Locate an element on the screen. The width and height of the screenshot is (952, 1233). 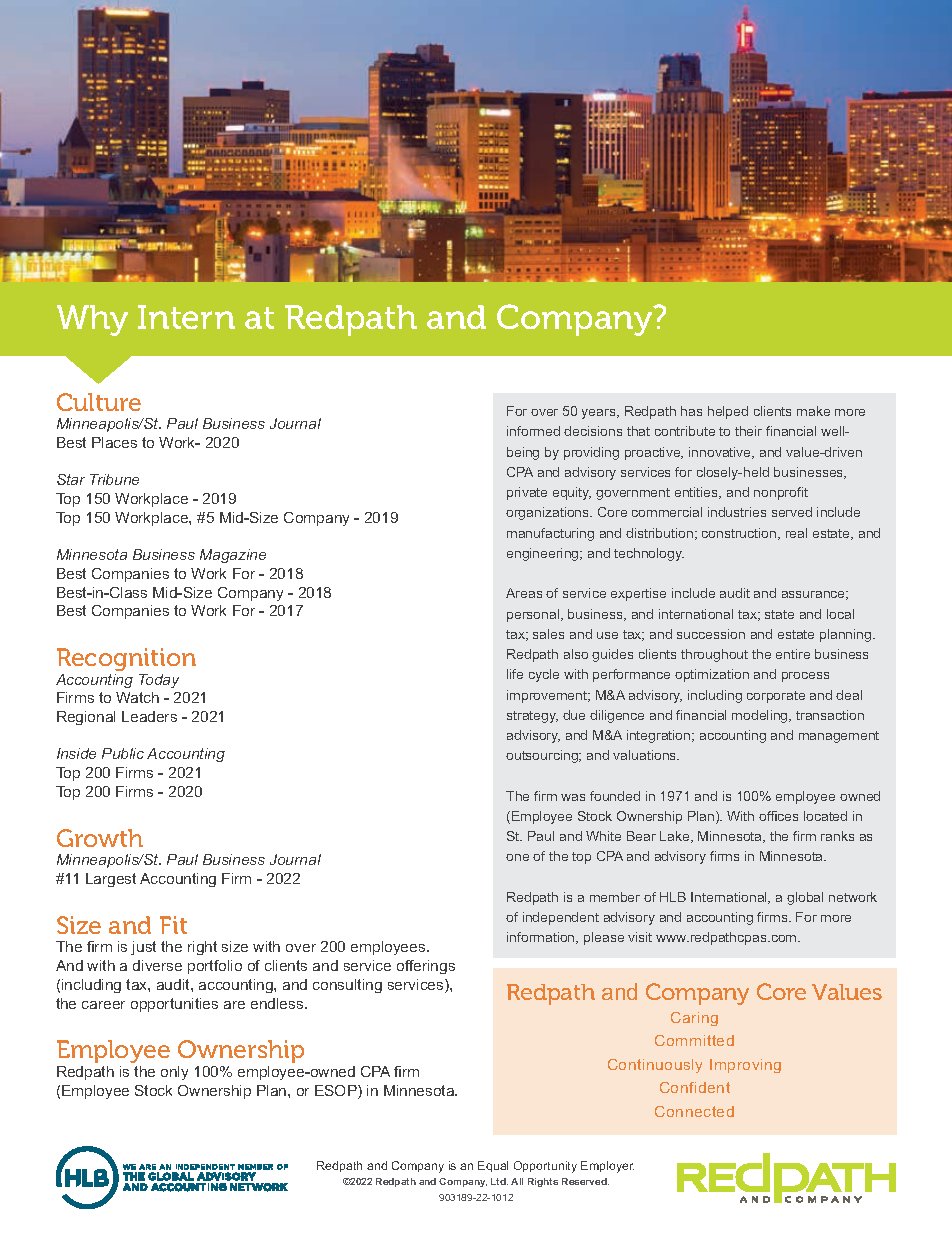
Connected is located at coordinates (694, 1111).
